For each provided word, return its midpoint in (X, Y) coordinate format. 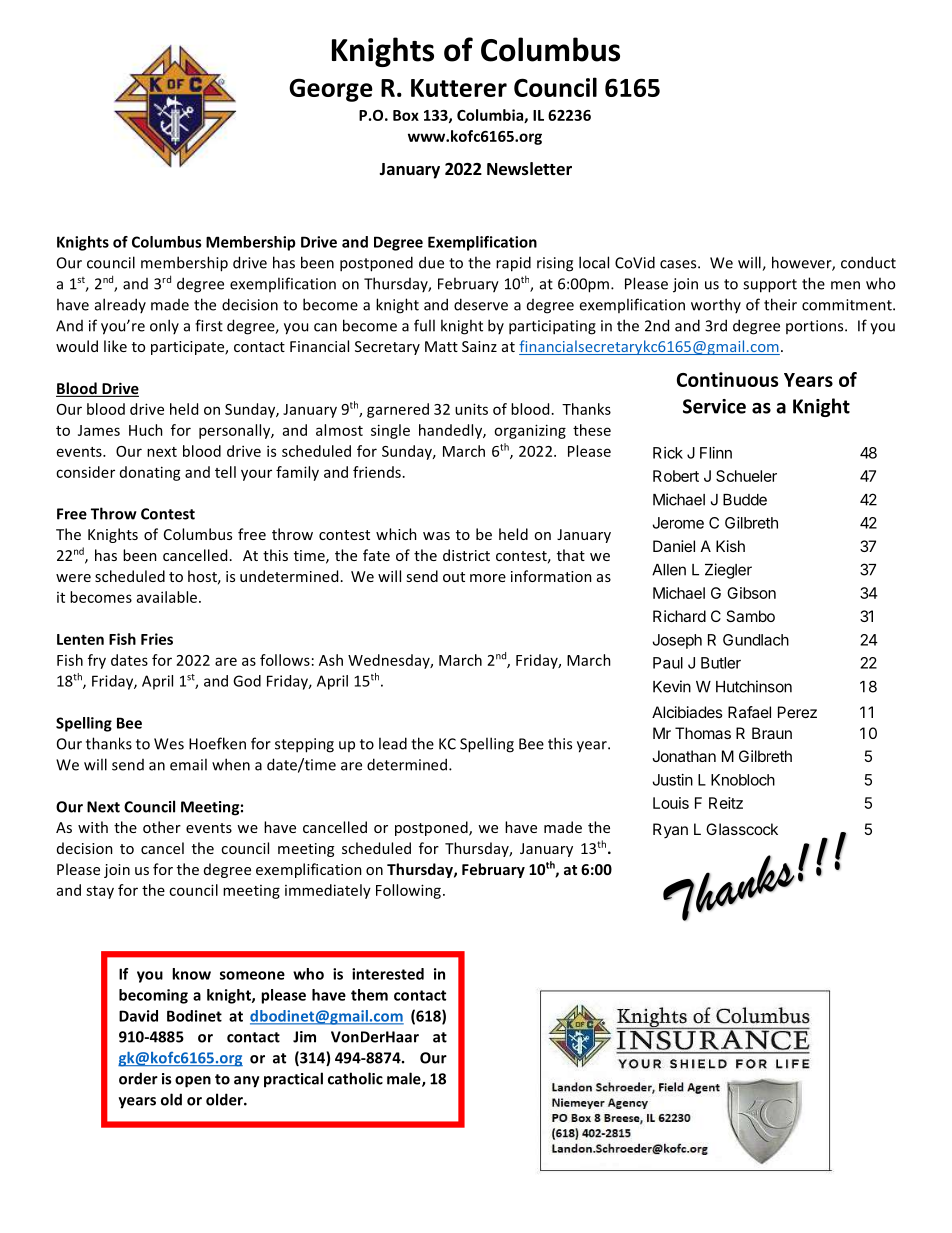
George (331, 90)
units (471, 409)
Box (406, 115)
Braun (772, 733)
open (193, 1082)
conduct (868, 262)
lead (393, 743)
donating (150, 473)
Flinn (716, 453)
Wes (169, 744)
